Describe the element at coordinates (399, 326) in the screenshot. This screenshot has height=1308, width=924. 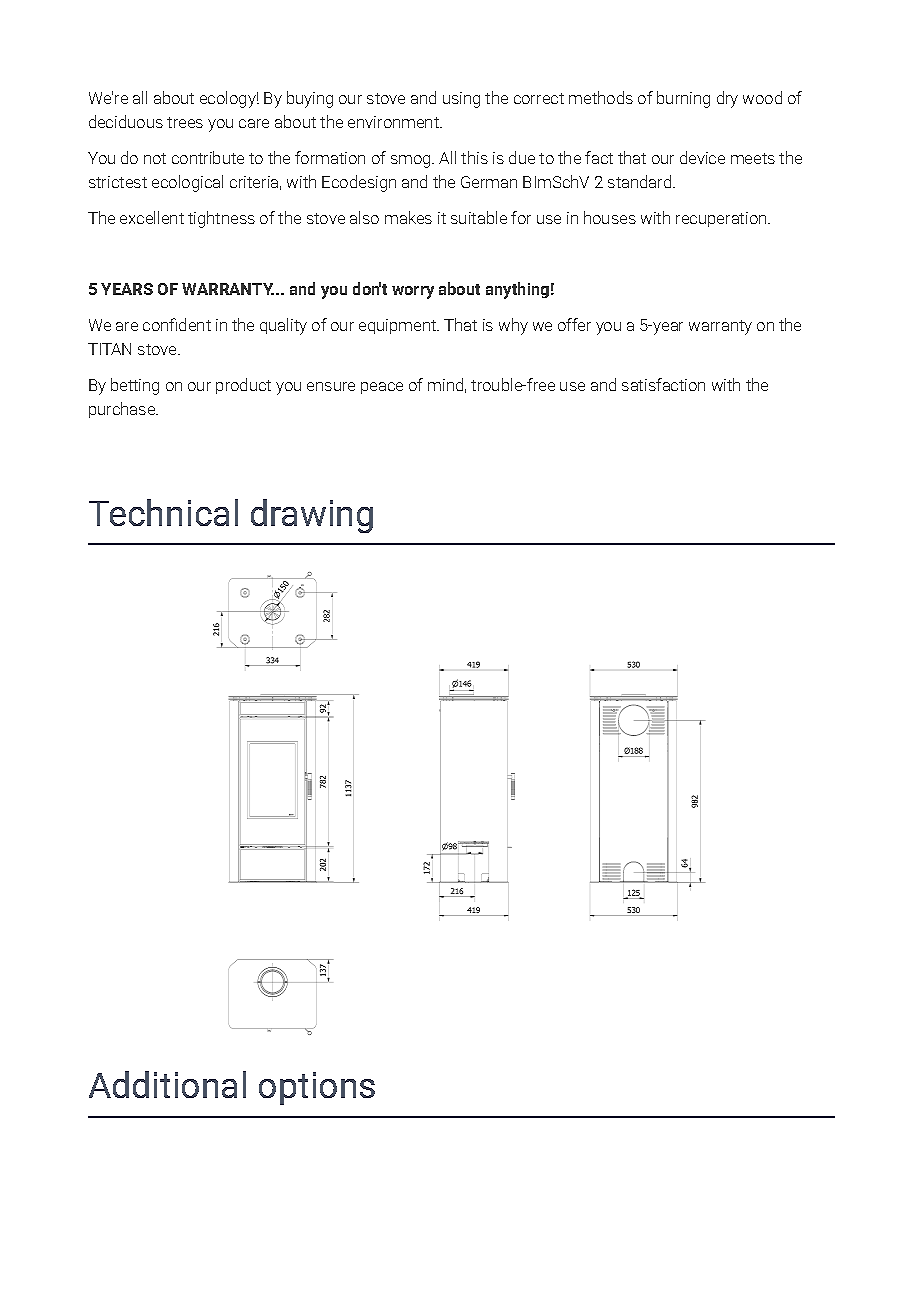
I see `equipment` at that location.
